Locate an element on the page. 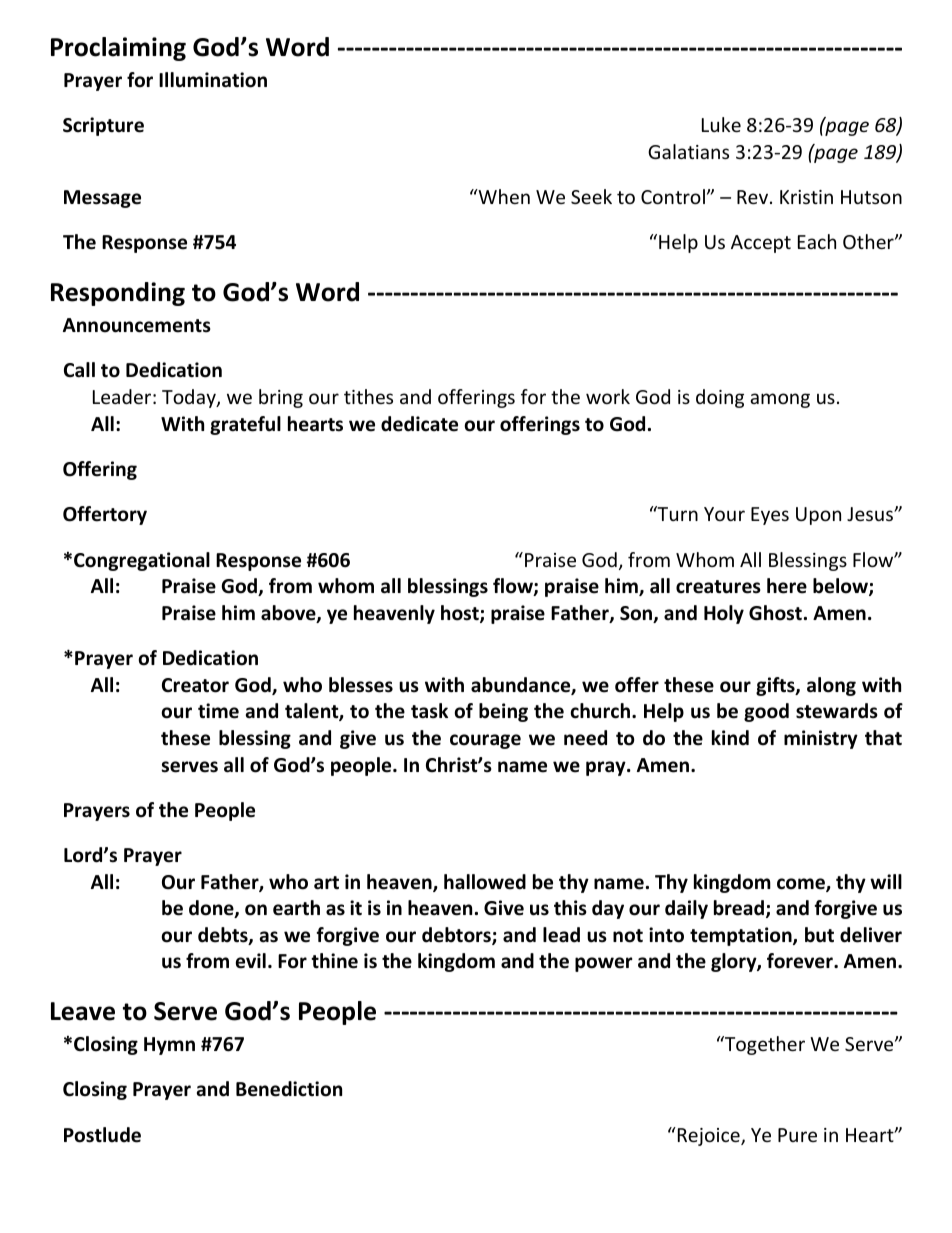 The width and height of the document is (952, 1233). Announcements is located at coordinates (137, 325).
